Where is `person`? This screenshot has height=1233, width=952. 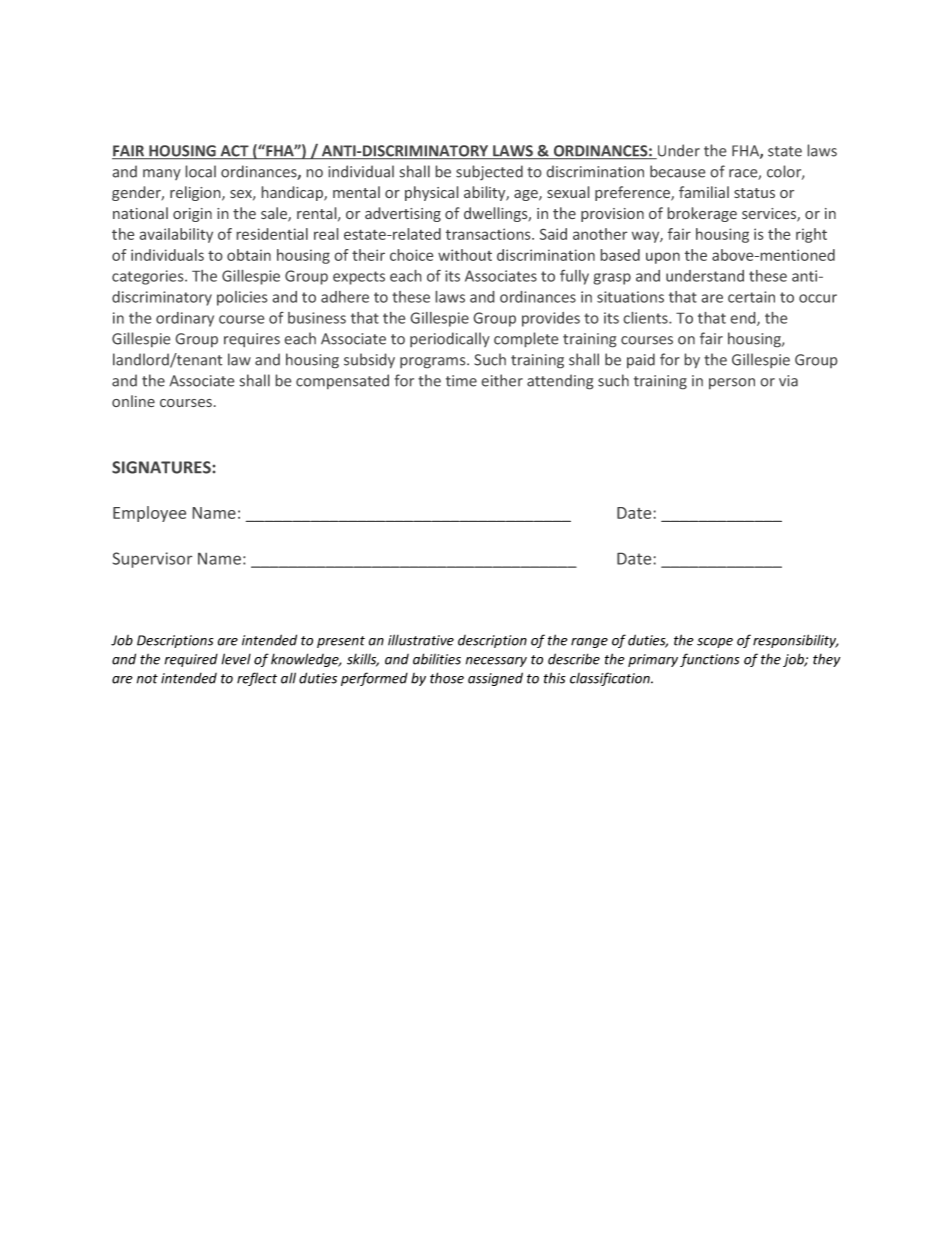
person is located at coordinates (732, 383).
